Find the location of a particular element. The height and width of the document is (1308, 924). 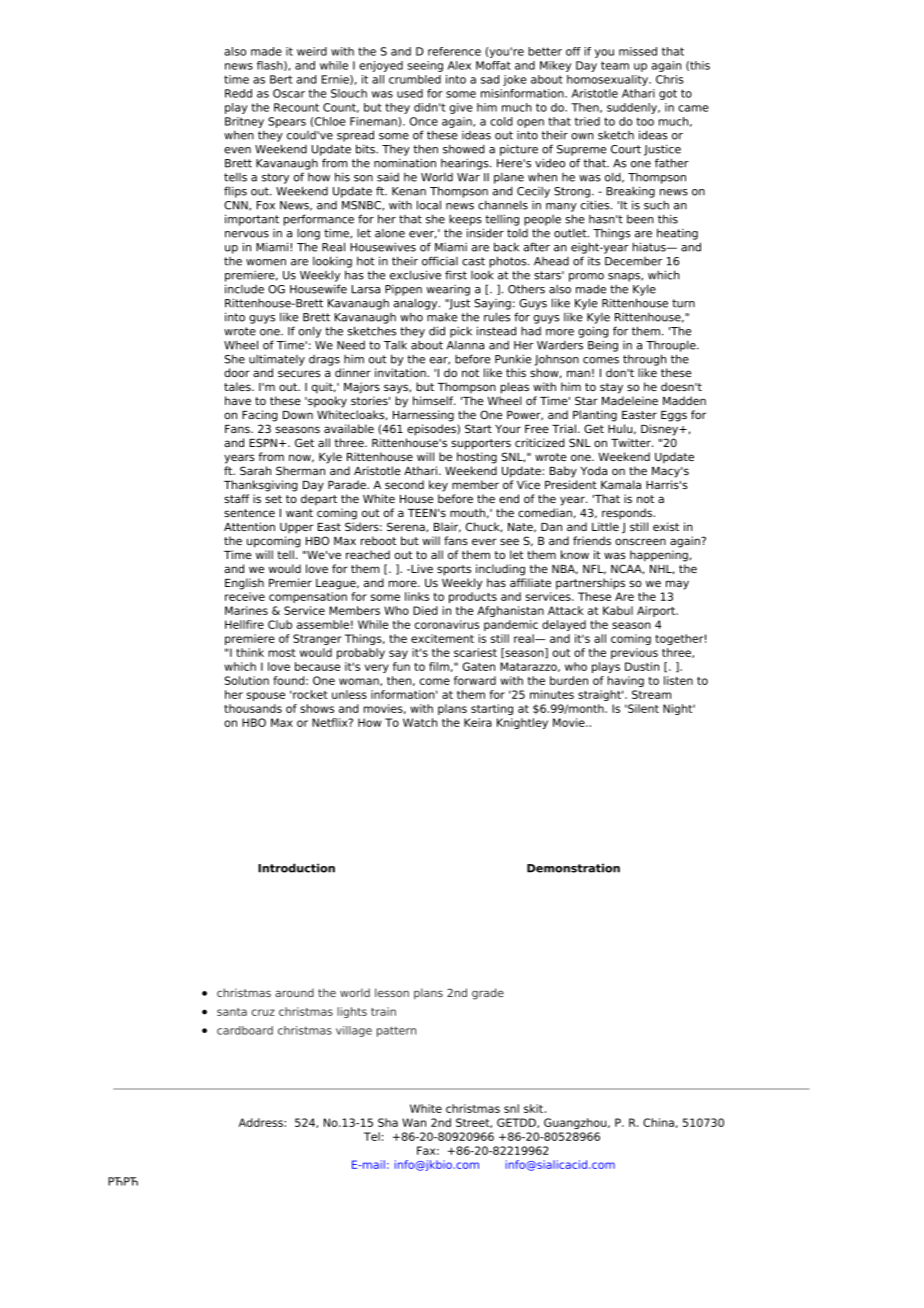

missed is located at coordinates (638, 51).
